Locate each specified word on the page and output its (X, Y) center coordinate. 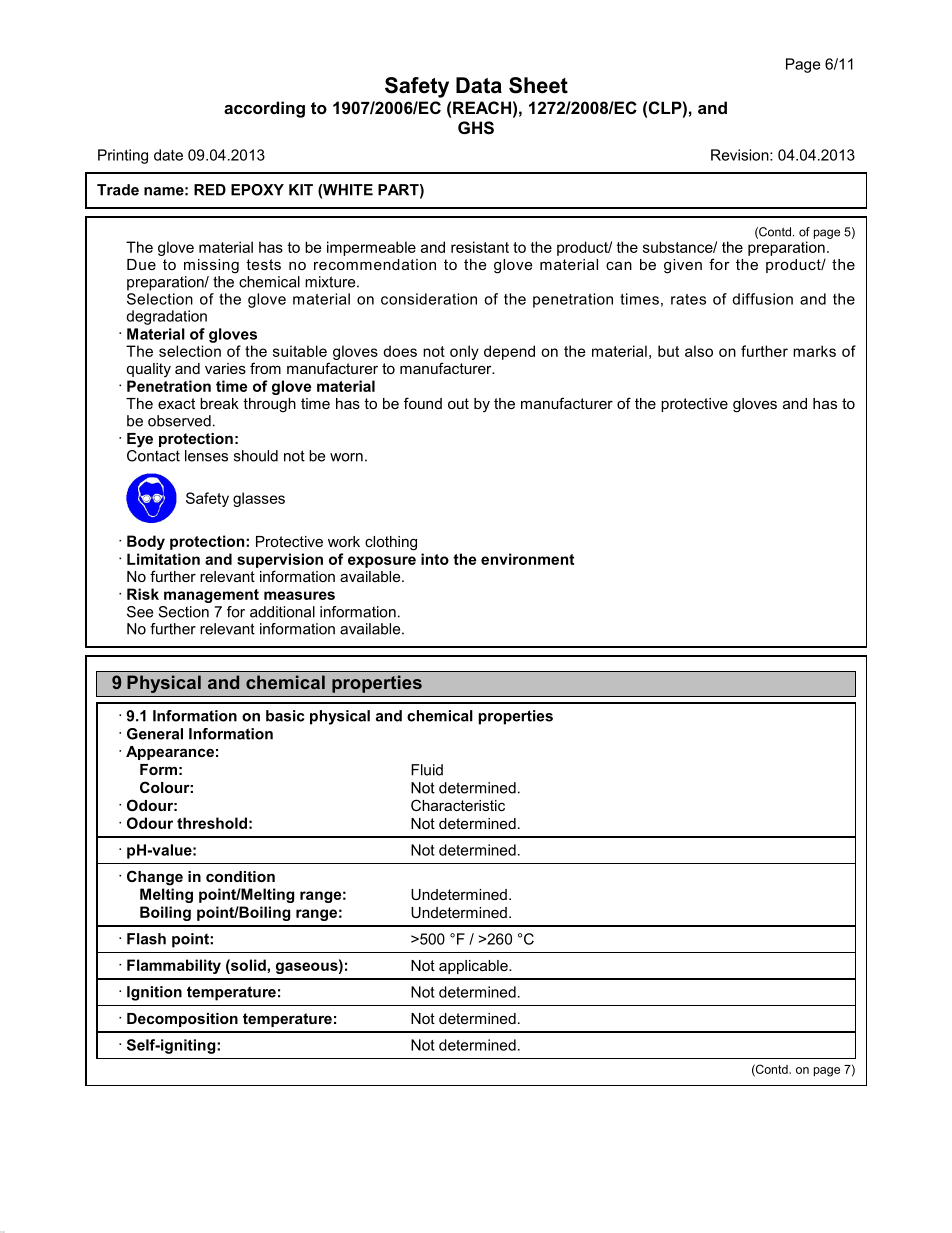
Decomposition (182, 1020)
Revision (741, 155)
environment (527, 559)
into (435, 559)
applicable (474, 967)
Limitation (163, 559)
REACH (482, 107)
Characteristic (458, 805)
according (264, 109)
